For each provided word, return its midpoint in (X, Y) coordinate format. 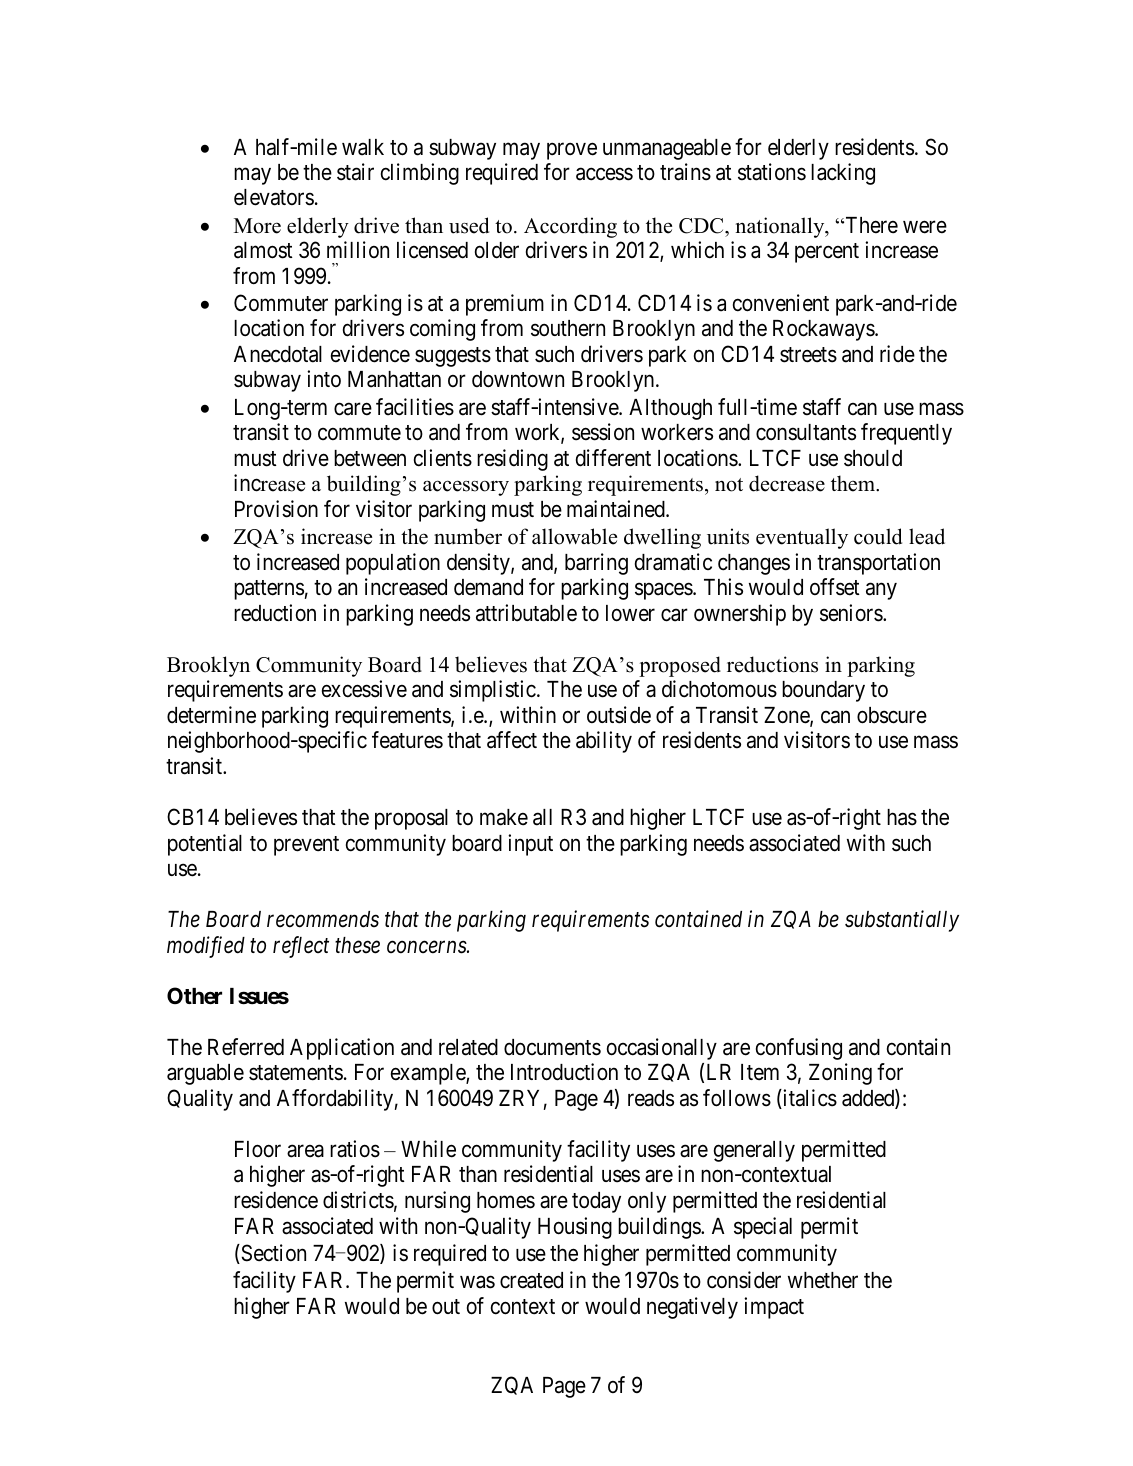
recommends (323, 919)
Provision (276, 509)
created (531, 1280)
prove (572, 151)
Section (272, 1254)
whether (823, 1280)
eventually (802, 538)
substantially (902, 921)
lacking (843, 174)
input (530, 845)
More (257, 226)
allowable (574, 536)
